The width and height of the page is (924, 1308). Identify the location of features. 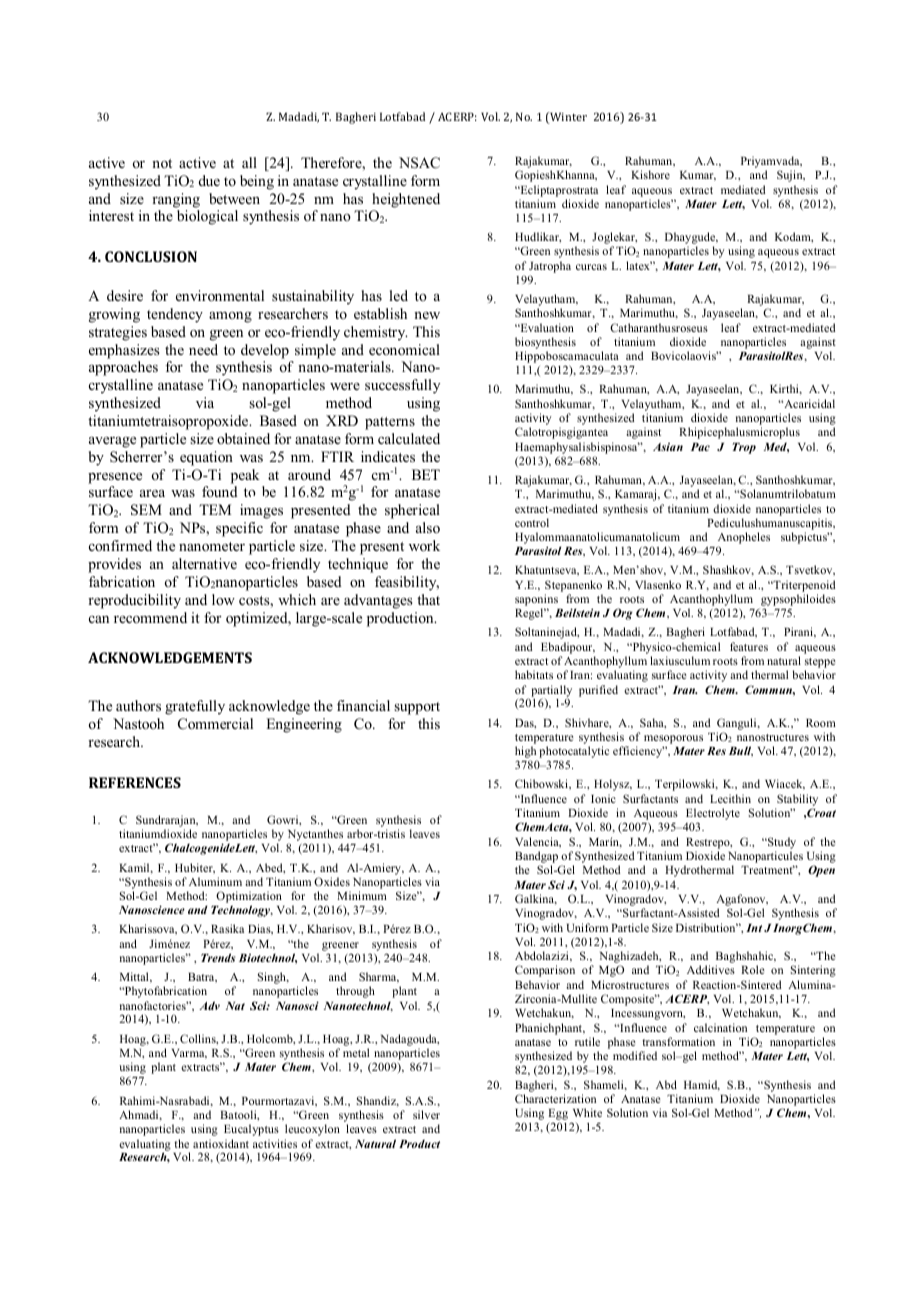
(749, 646).
